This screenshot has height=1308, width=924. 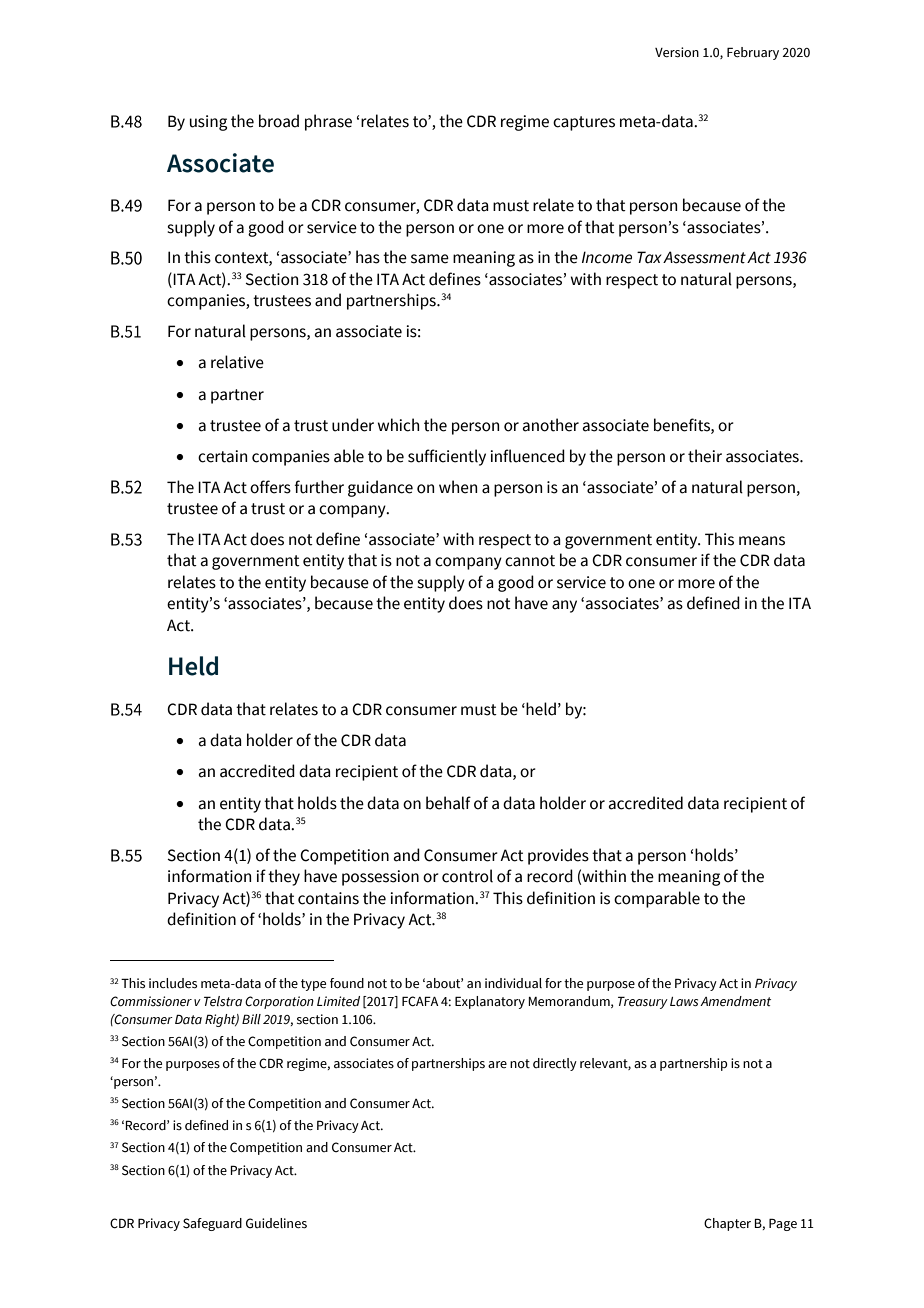 I want to click on means, so click(x=762, y=541).
